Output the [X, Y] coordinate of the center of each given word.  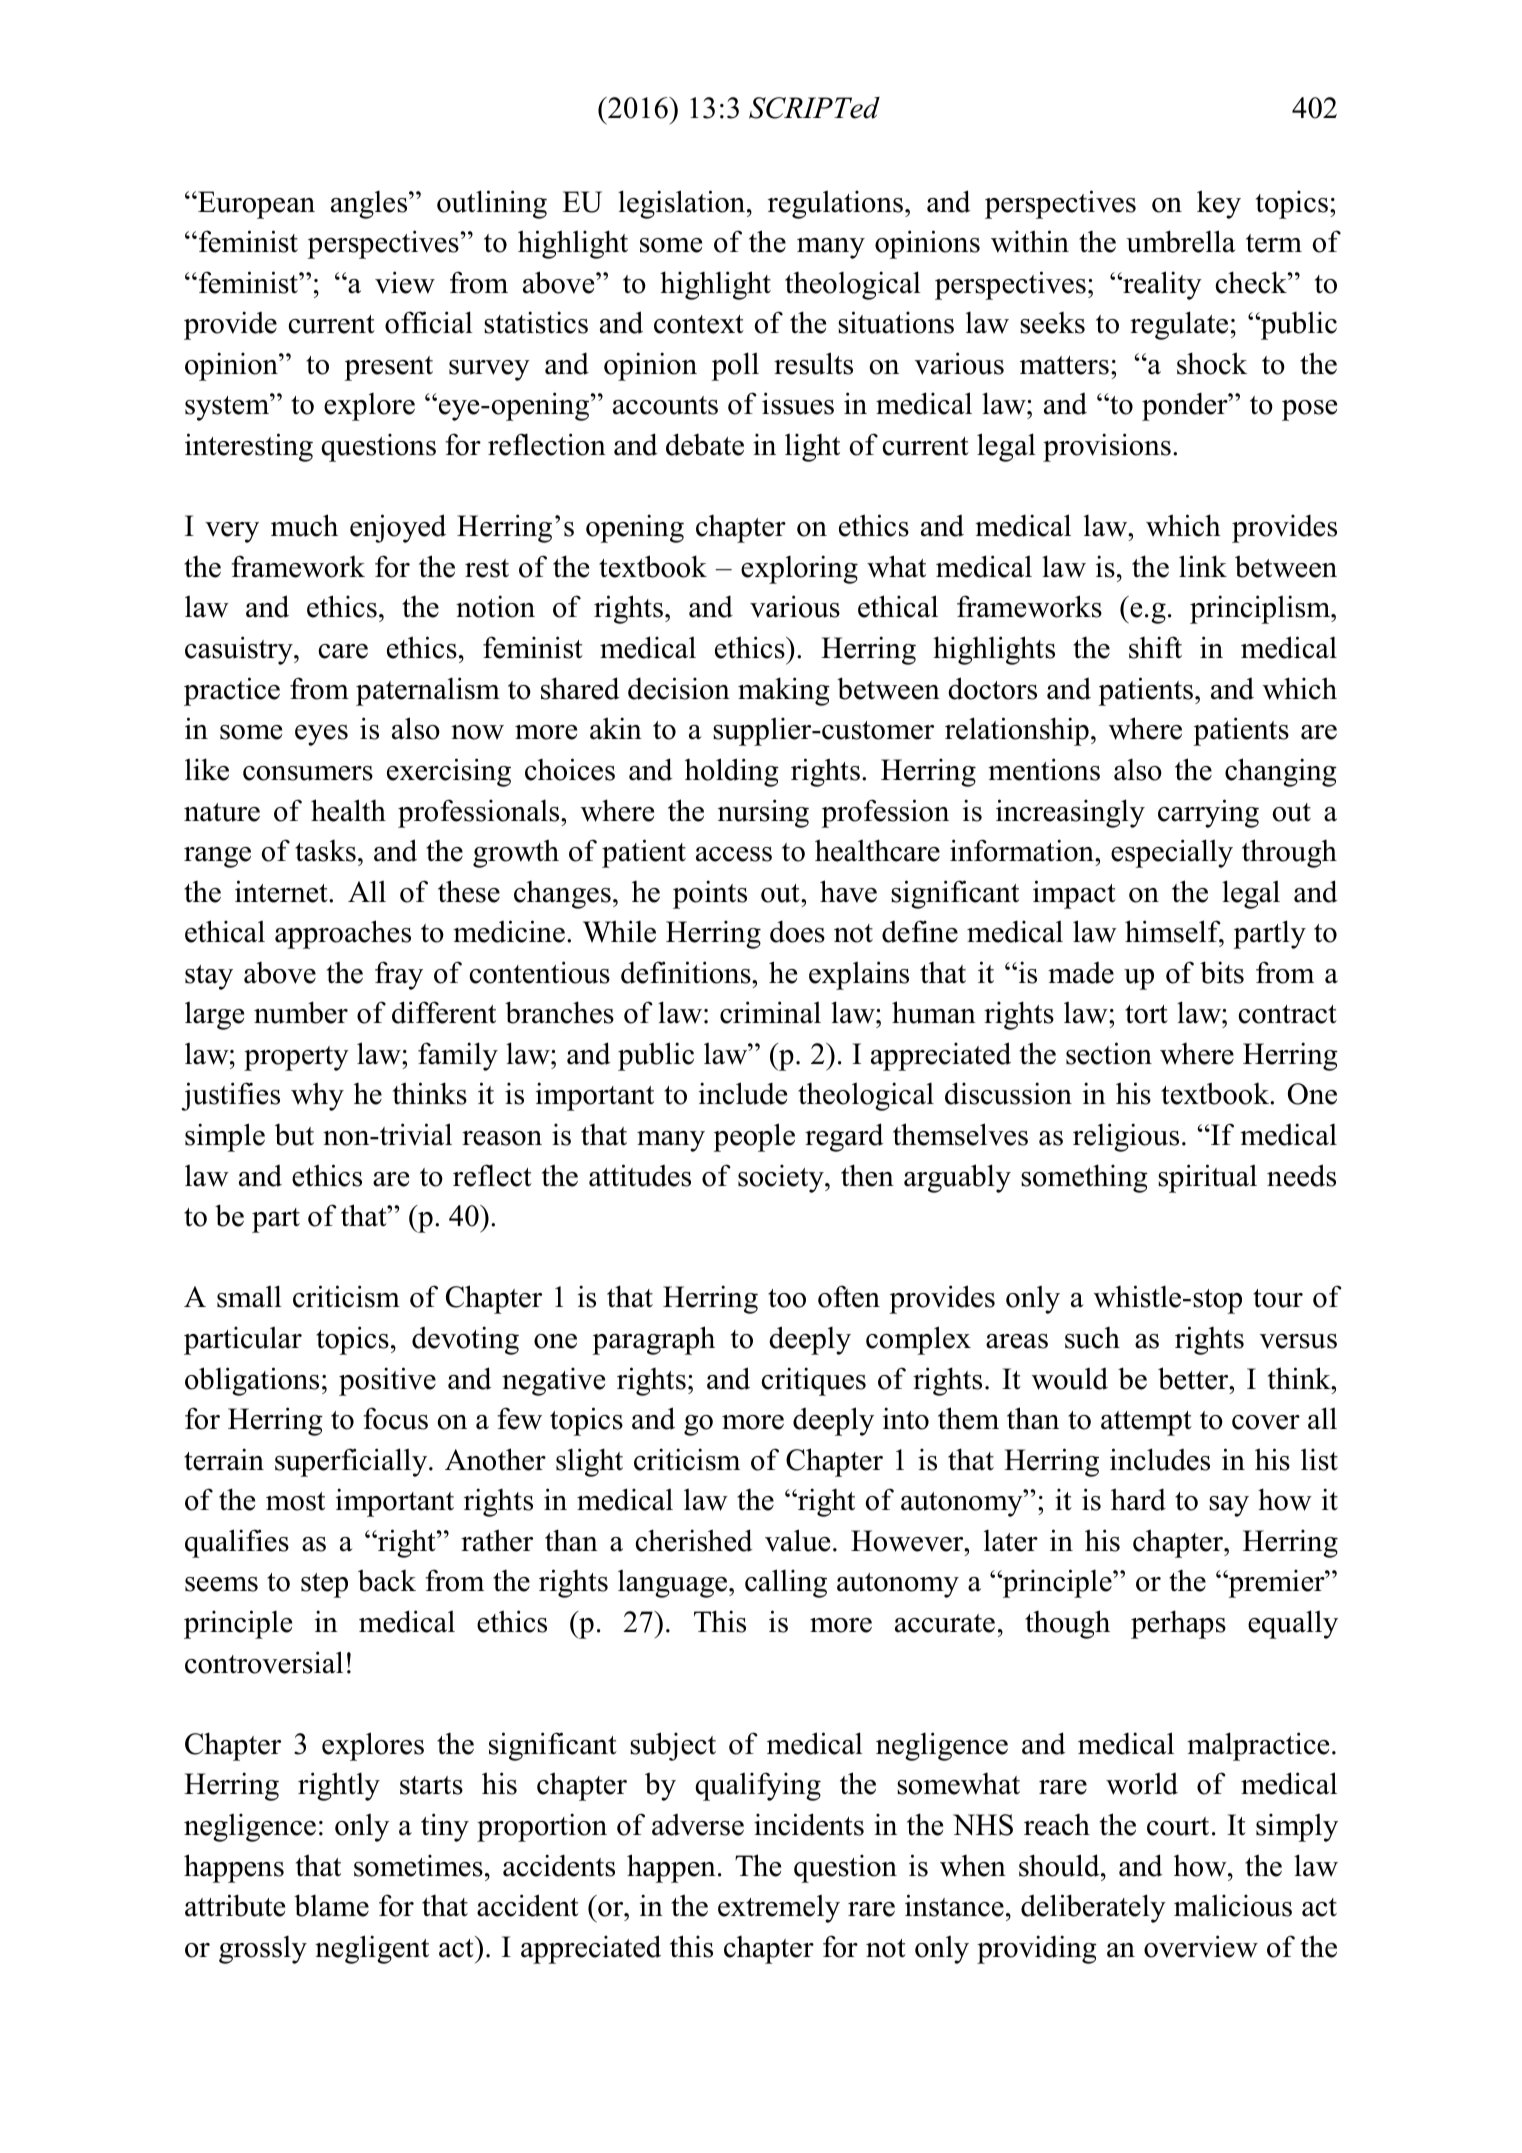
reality [1161, 285]
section [1109, 1053]
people [754, 1137]
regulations [837, 204]
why [317, 1096]
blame [331, 1905]
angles [370, 204]
